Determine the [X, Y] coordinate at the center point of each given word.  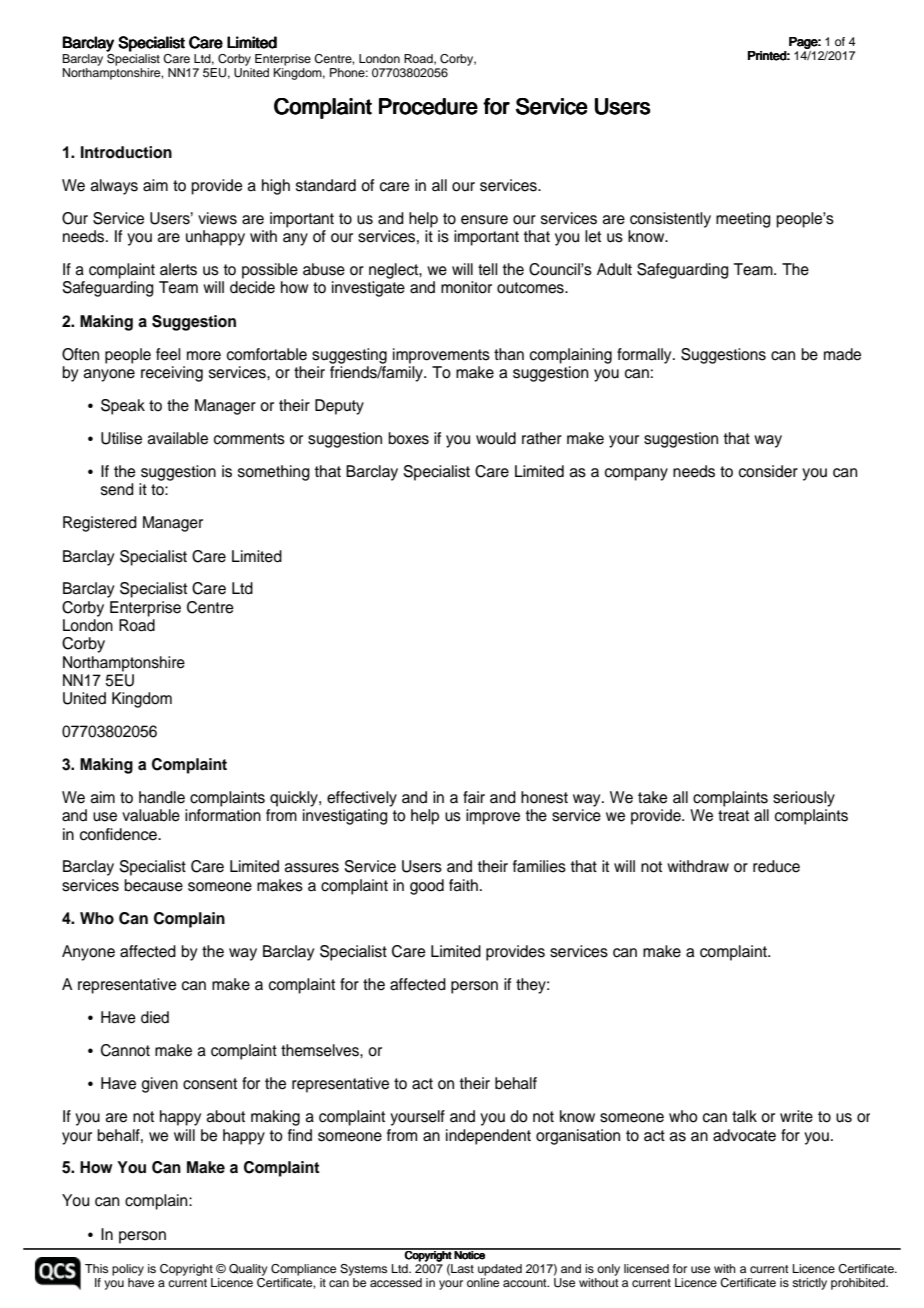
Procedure [428, 106]
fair [474, 797]
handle [162, 797]
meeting [743, 220]
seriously [804, 799]
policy [128, 1270]
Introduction [126, 152]
